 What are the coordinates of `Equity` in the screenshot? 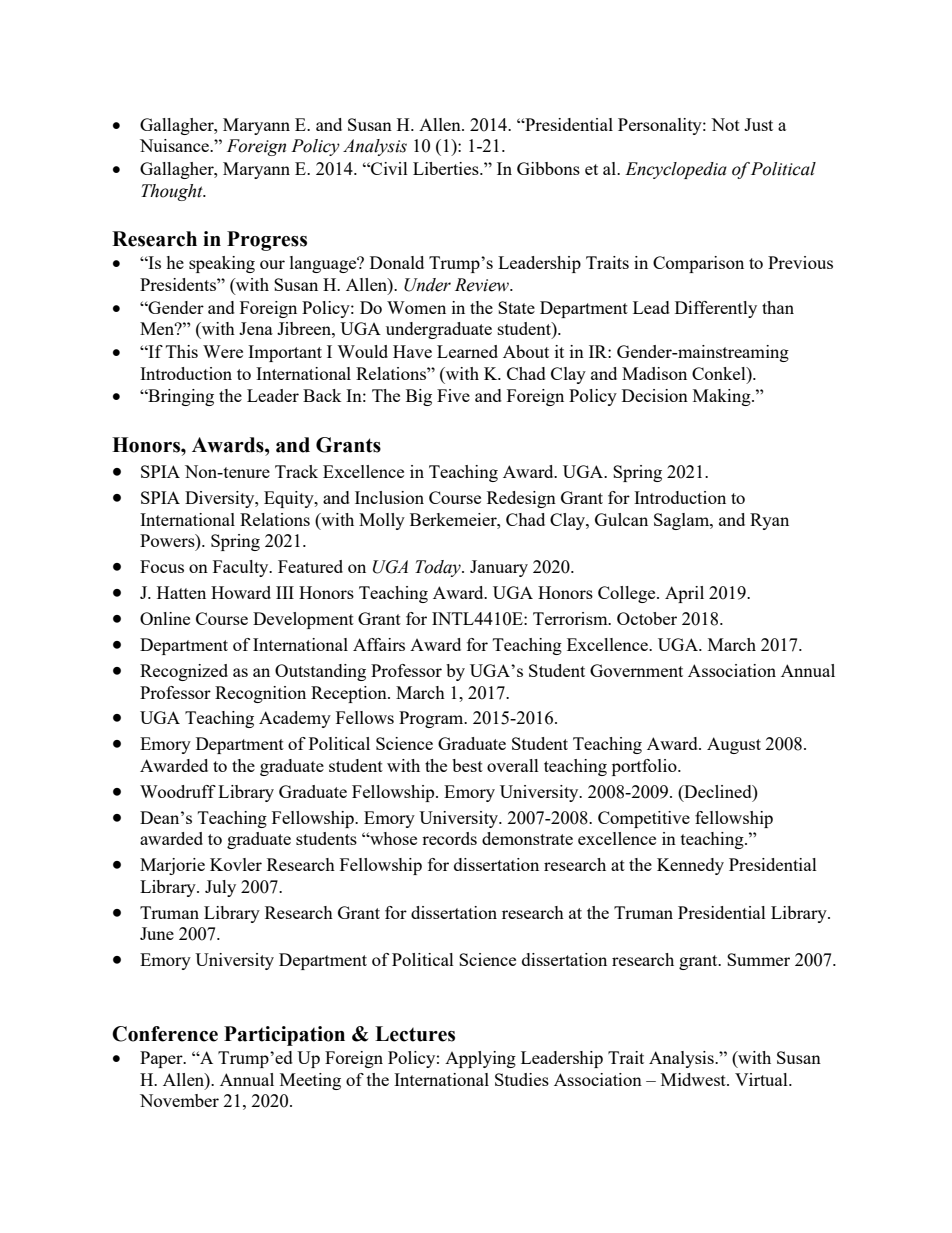 It's located at (290, 499).
